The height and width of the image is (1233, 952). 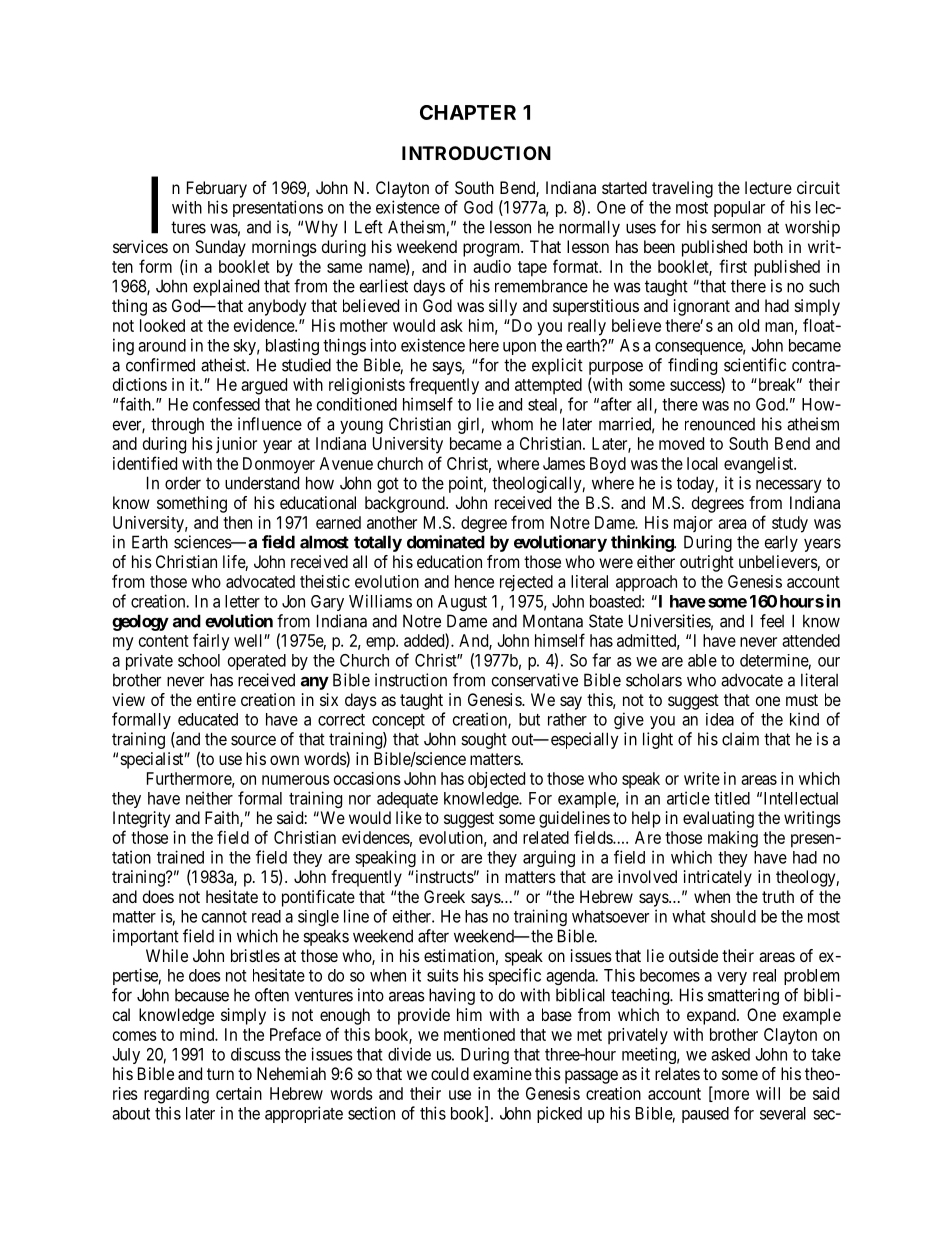 I want to click on lecture, so click(x=768, y=187).
